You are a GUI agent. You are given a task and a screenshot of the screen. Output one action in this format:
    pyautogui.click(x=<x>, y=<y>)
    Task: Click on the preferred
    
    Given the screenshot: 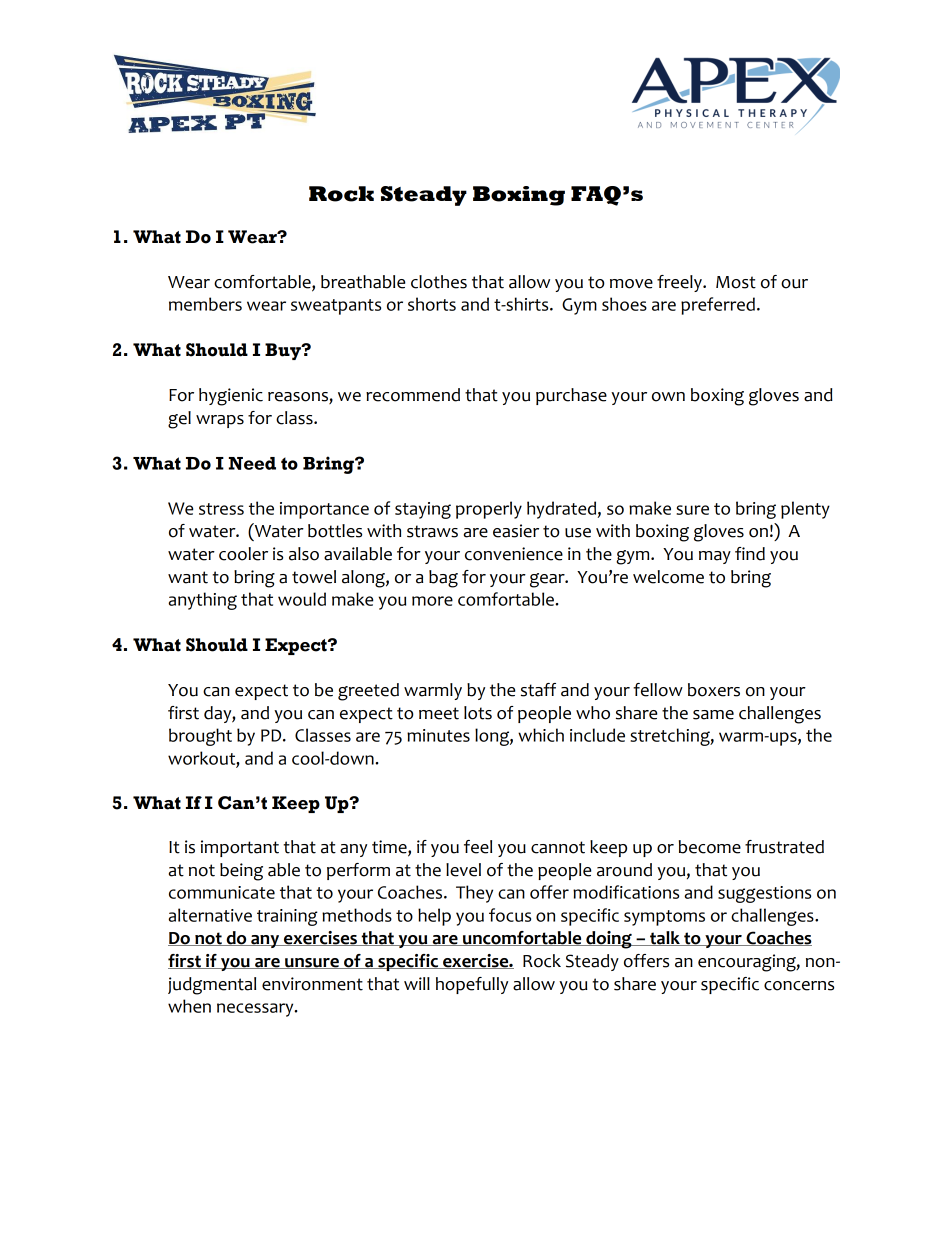 What is the action you would take?
    pyautogui.click(x=718, y=306)
